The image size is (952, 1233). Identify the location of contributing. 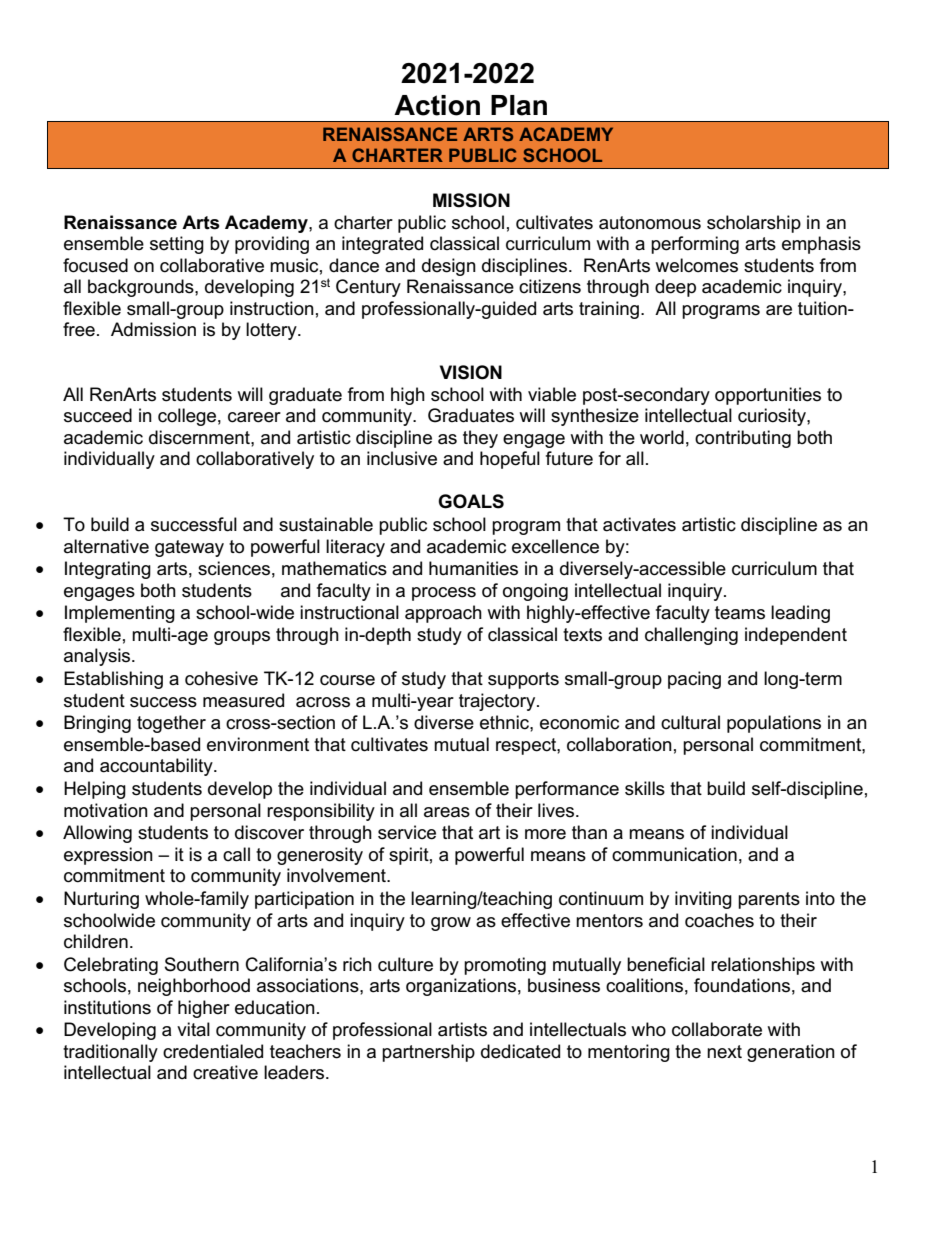
(743, 439).
